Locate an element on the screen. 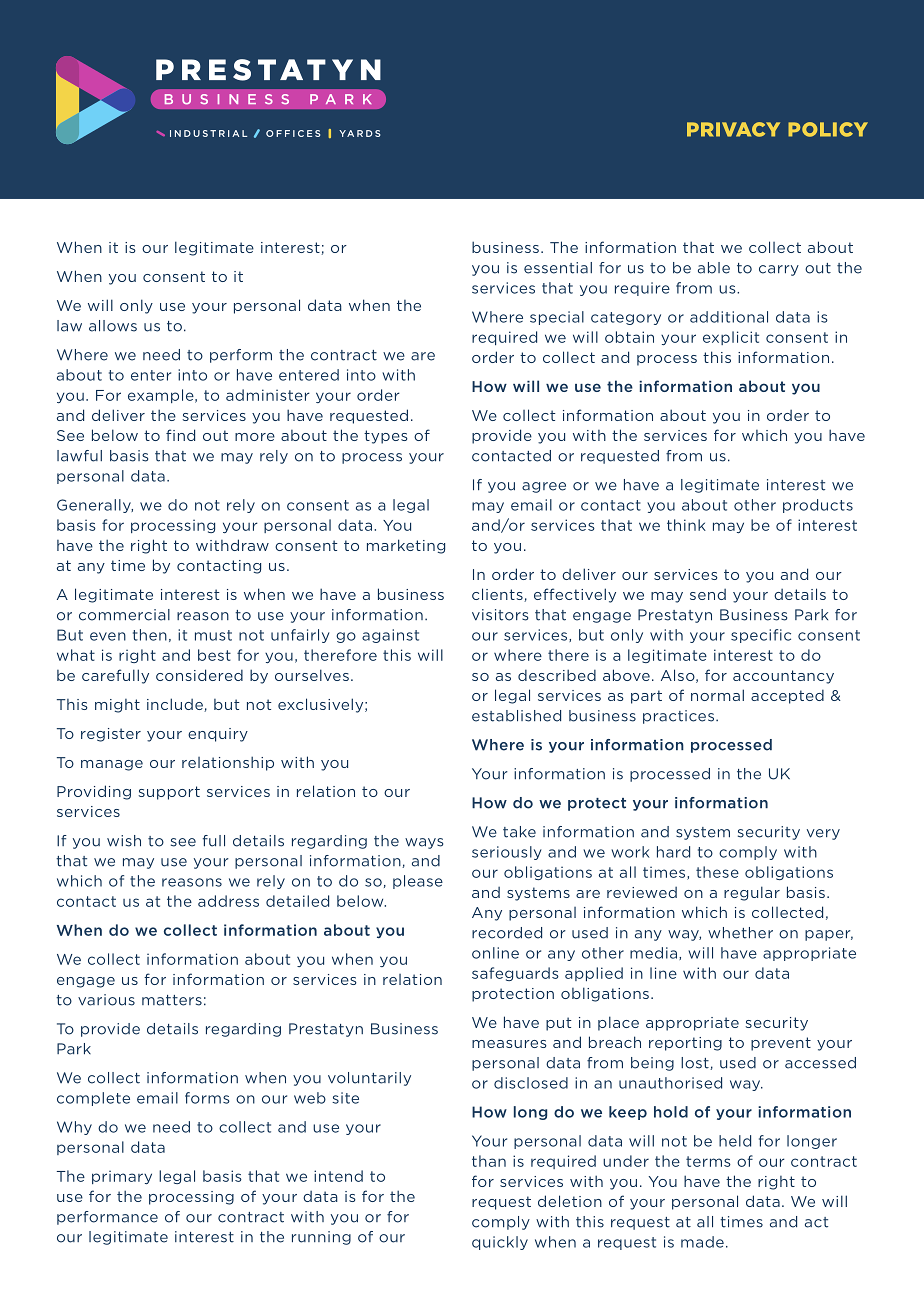 This screenshot has height=1308, width=924. normal is located at coordinates (717, 695).
